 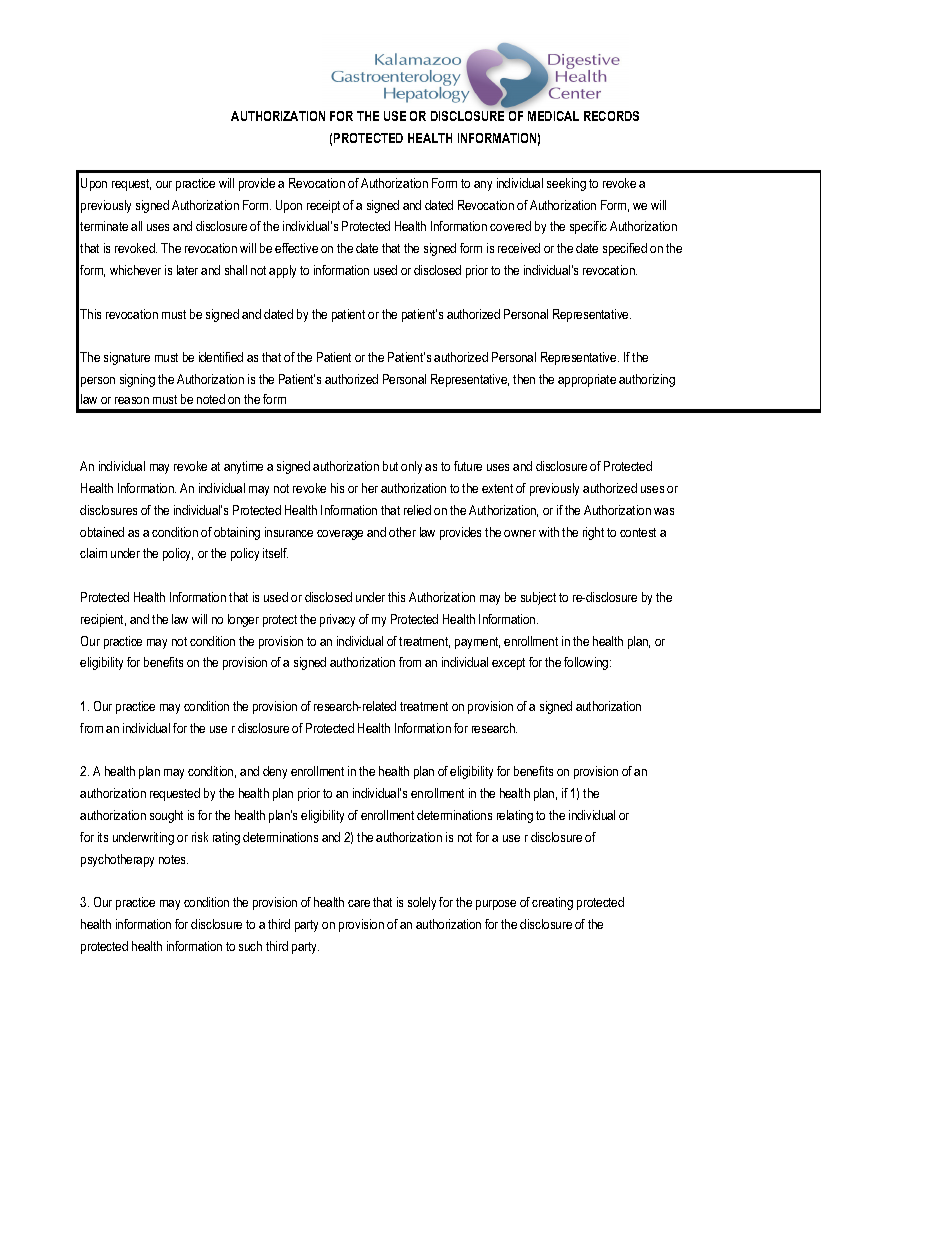 I want to click on terminate, so click(x=104, y=226).
